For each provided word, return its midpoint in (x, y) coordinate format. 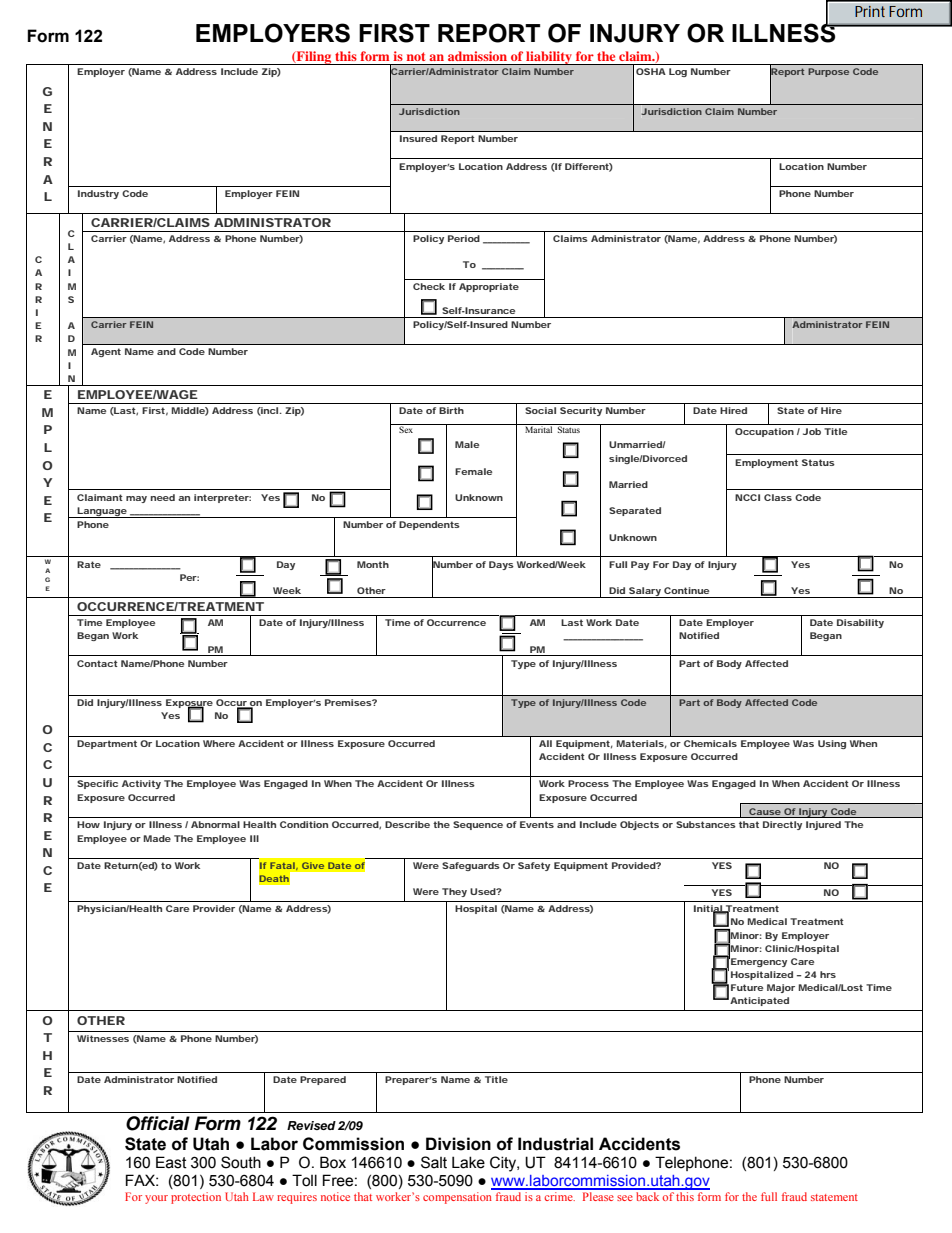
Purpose (828, 72)
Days (501, 565)
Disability (860, 623)
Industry (98, 194)
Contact (97, 663)
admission (477, 56)
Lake (468, 1162)
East (171, 1162)
